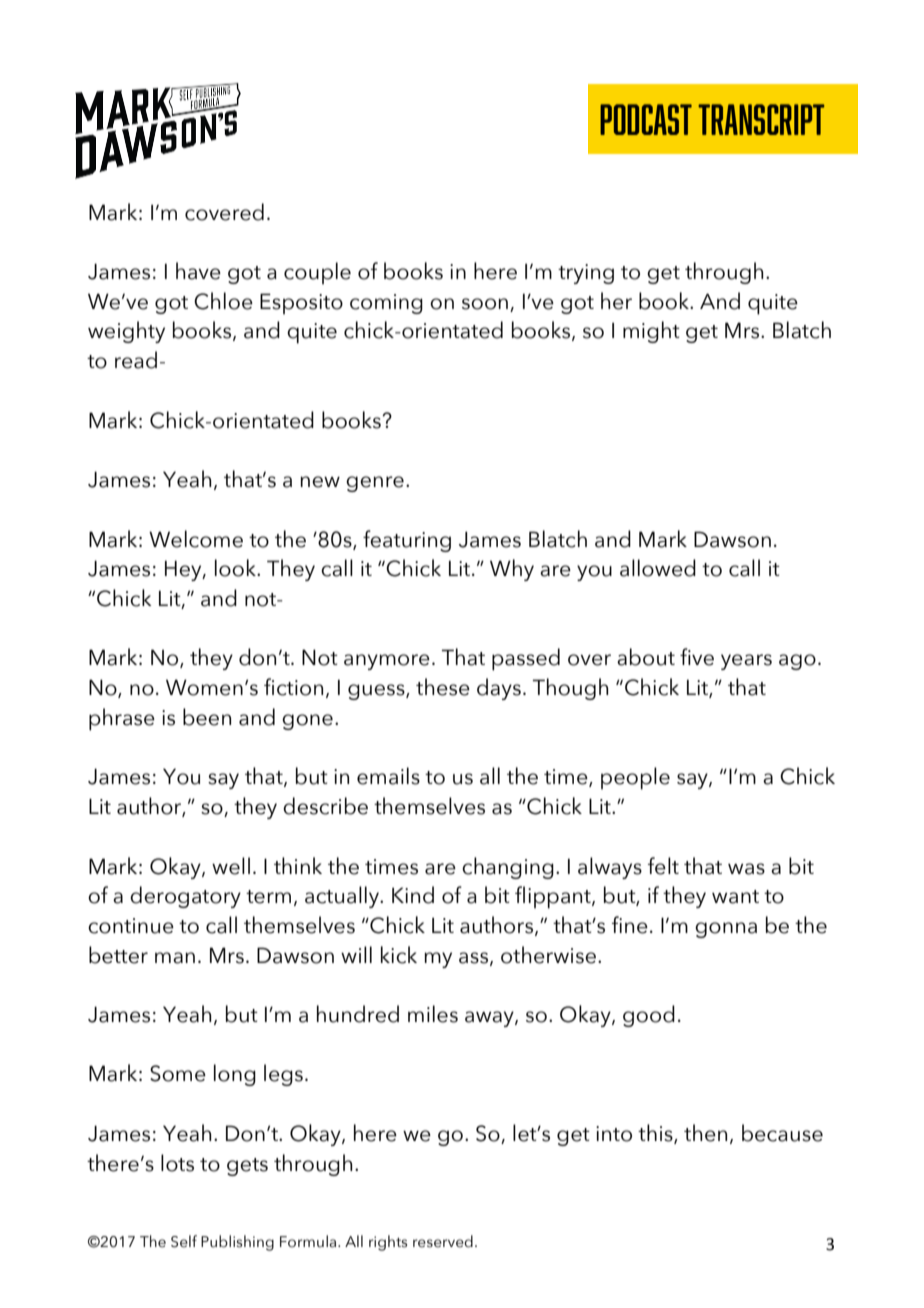 This image has height=1308, width=924. Describe the element at coordinates (658, 568) in the image. I see `allowed` at that location.
